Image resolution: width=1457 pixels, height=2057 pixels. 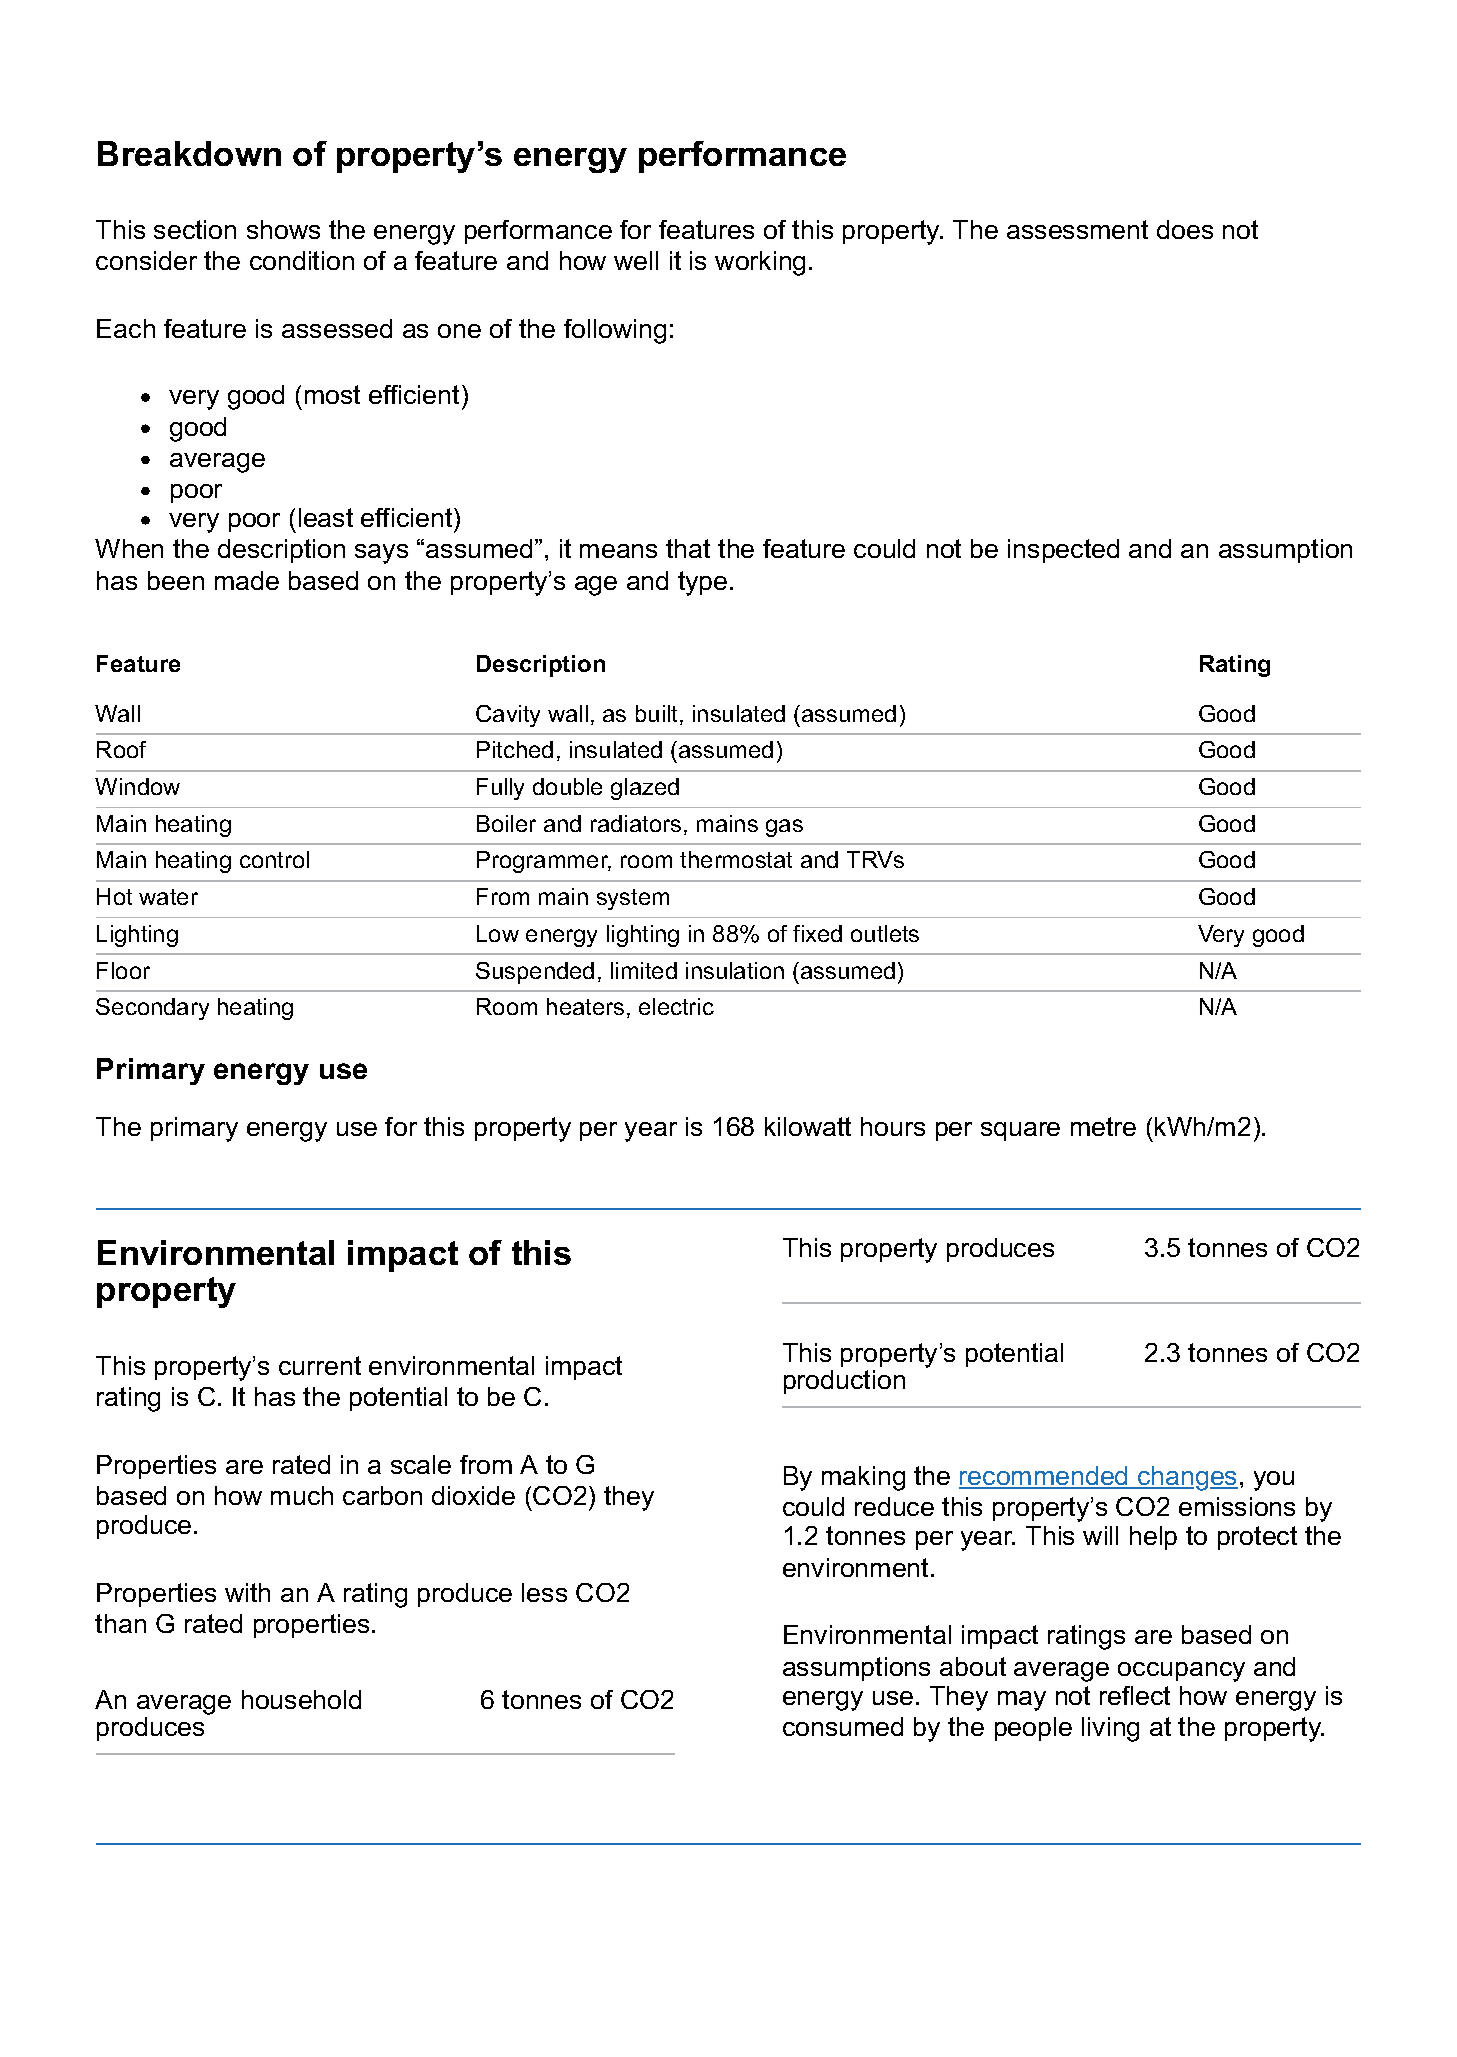 I want to click on current, so click(x=320, y=1365).
